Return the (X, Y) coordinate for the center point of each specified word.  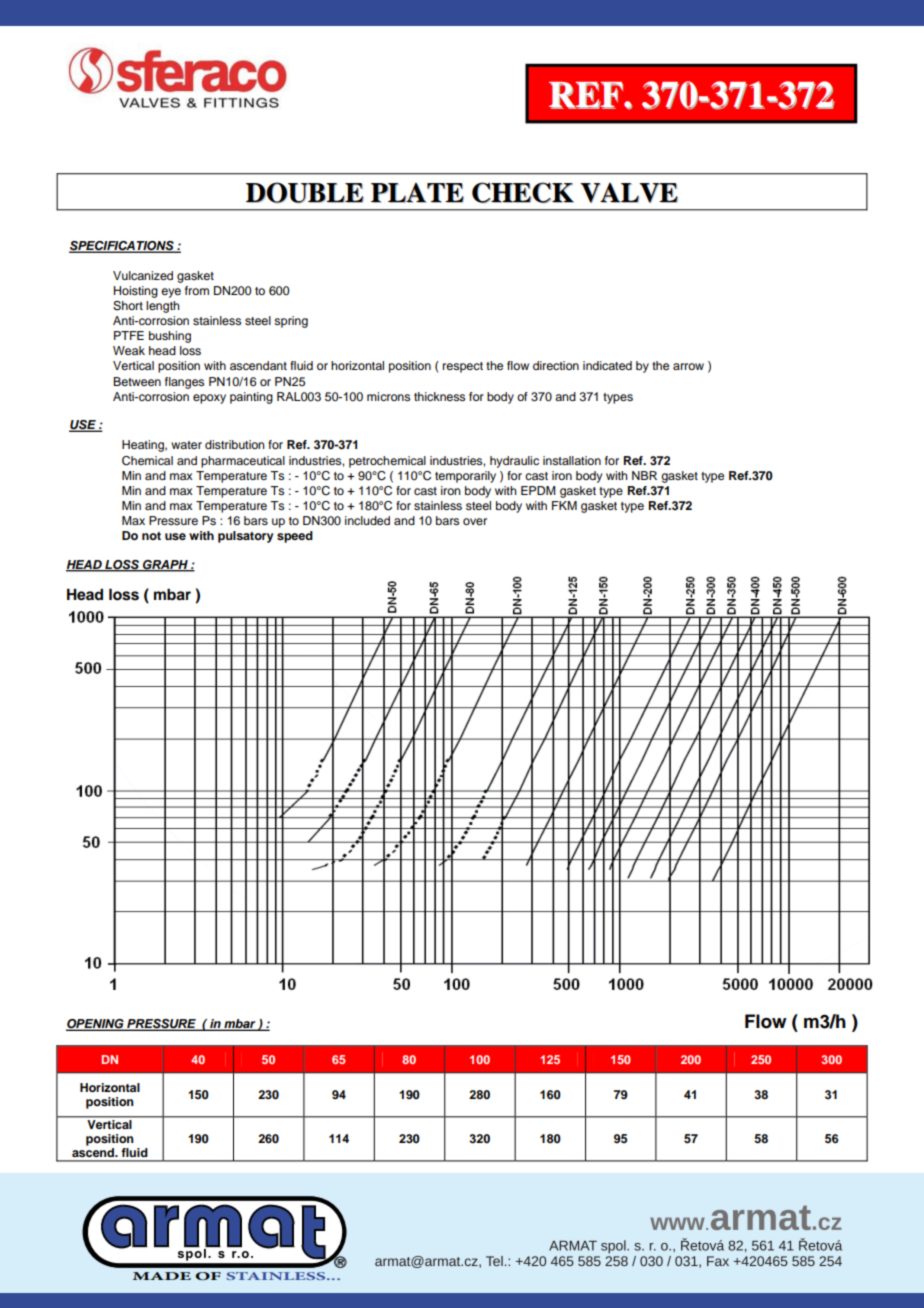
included (367, 520)
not (151, 536)
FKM (564, 505)
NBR (644, 475)
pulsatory (245, 537)
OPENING (96, 1025)
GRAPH (165, 565)
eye (171, 293)
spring (291, 322)
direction (556, 365)
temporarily (465, 477)
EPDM (538, 490)
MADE (162, 1276)
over (475, 521)
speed (295, 537)
